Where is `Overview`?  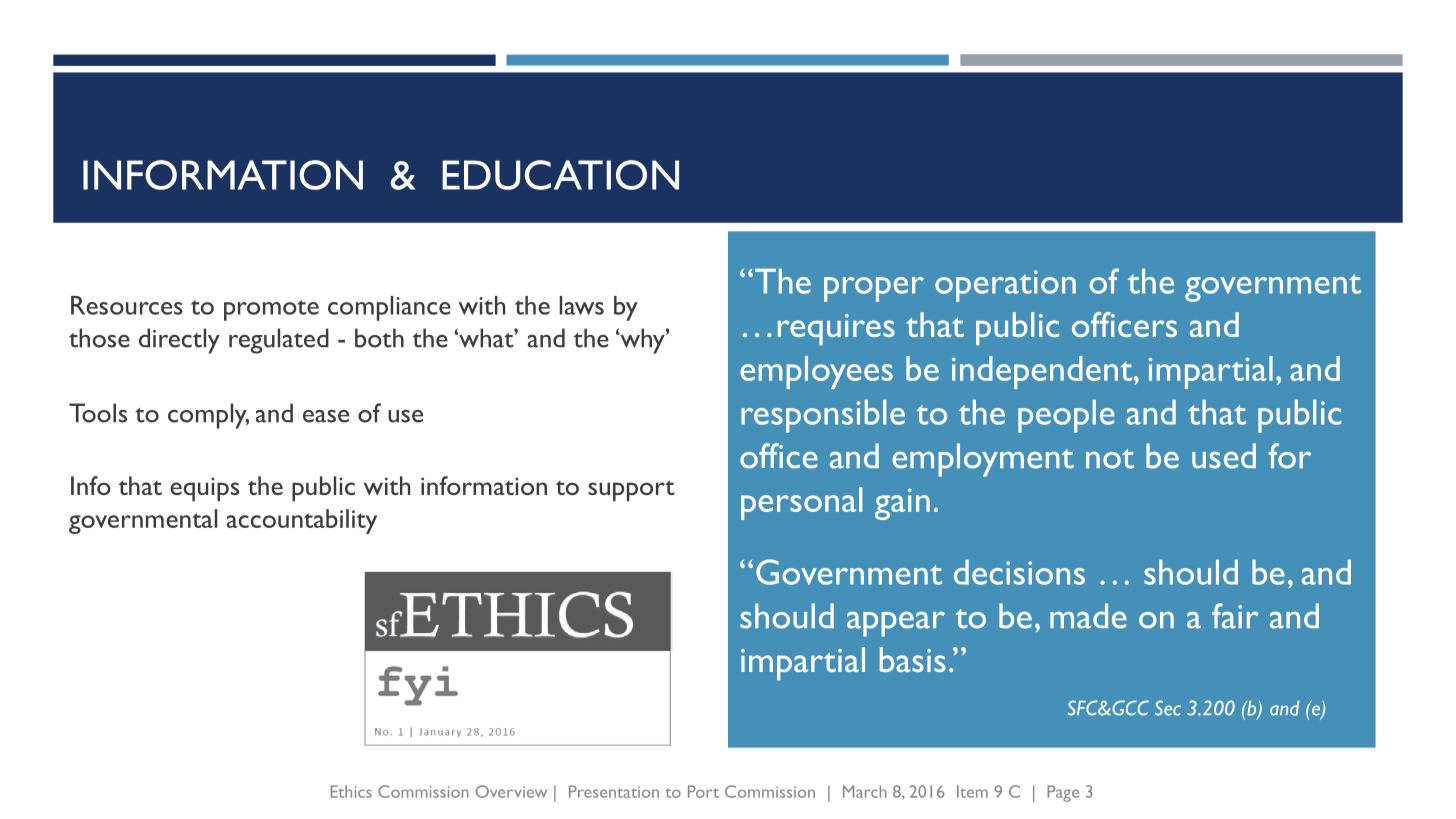
Overview is located at coordinates (511, 791).
